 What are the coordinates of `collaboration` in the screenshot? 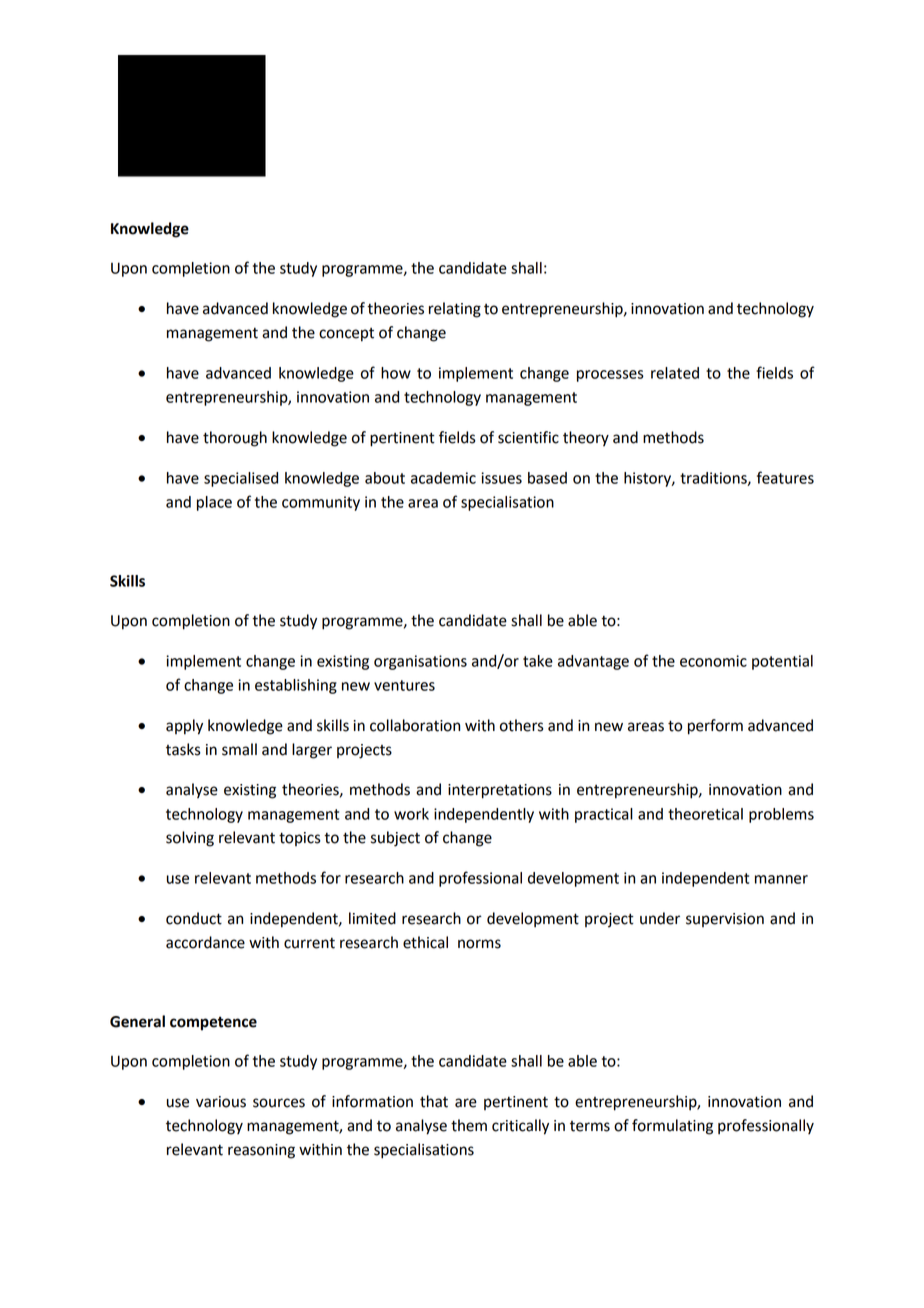 It's located at (415, 725).
